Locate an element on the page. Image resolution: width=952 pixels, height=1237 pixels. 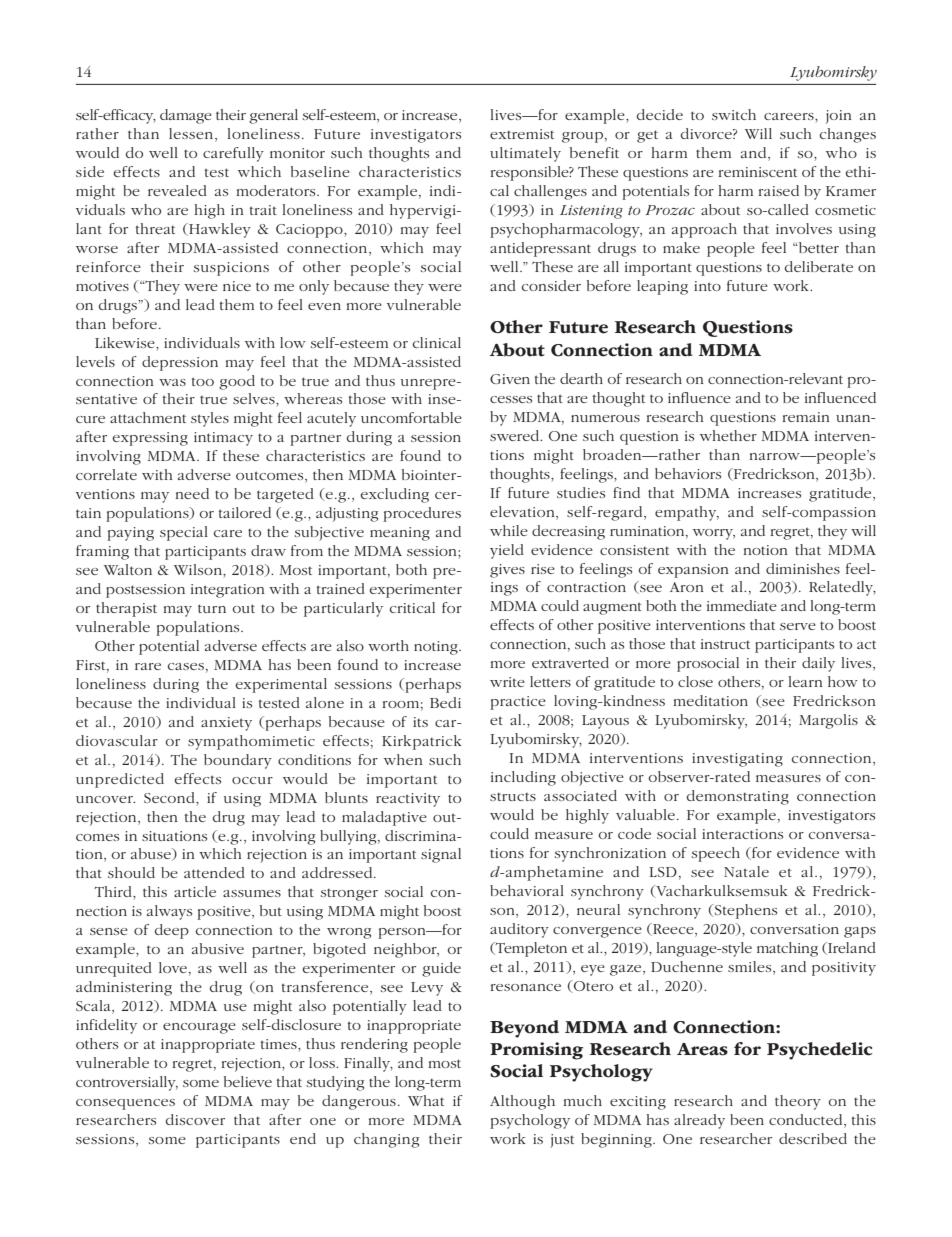
turn is located at coordinates (212, 608).
